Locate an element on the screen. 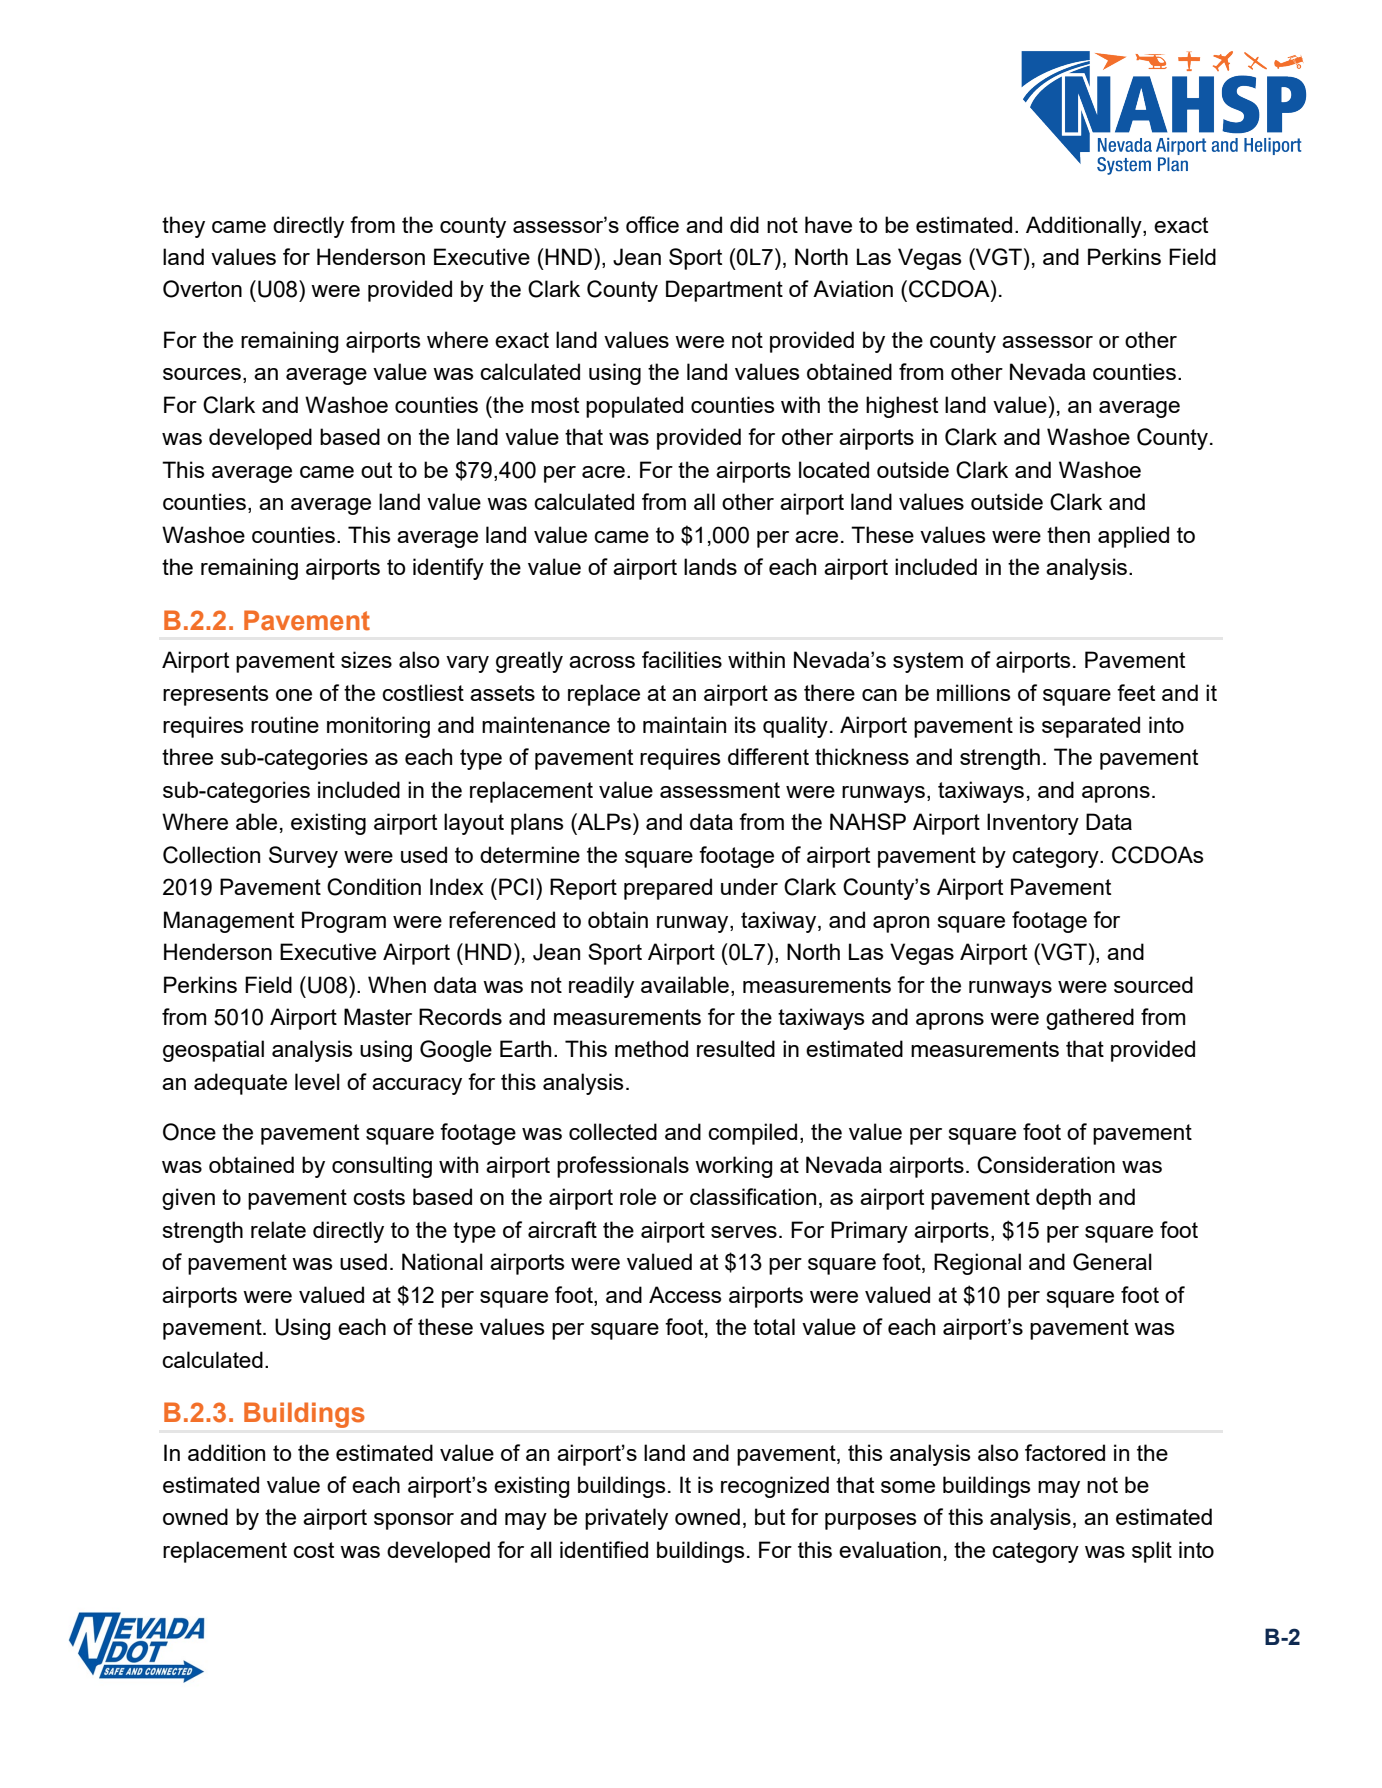 The image size is (1382, 1788). maintain is located at coordinates (684, 724).
